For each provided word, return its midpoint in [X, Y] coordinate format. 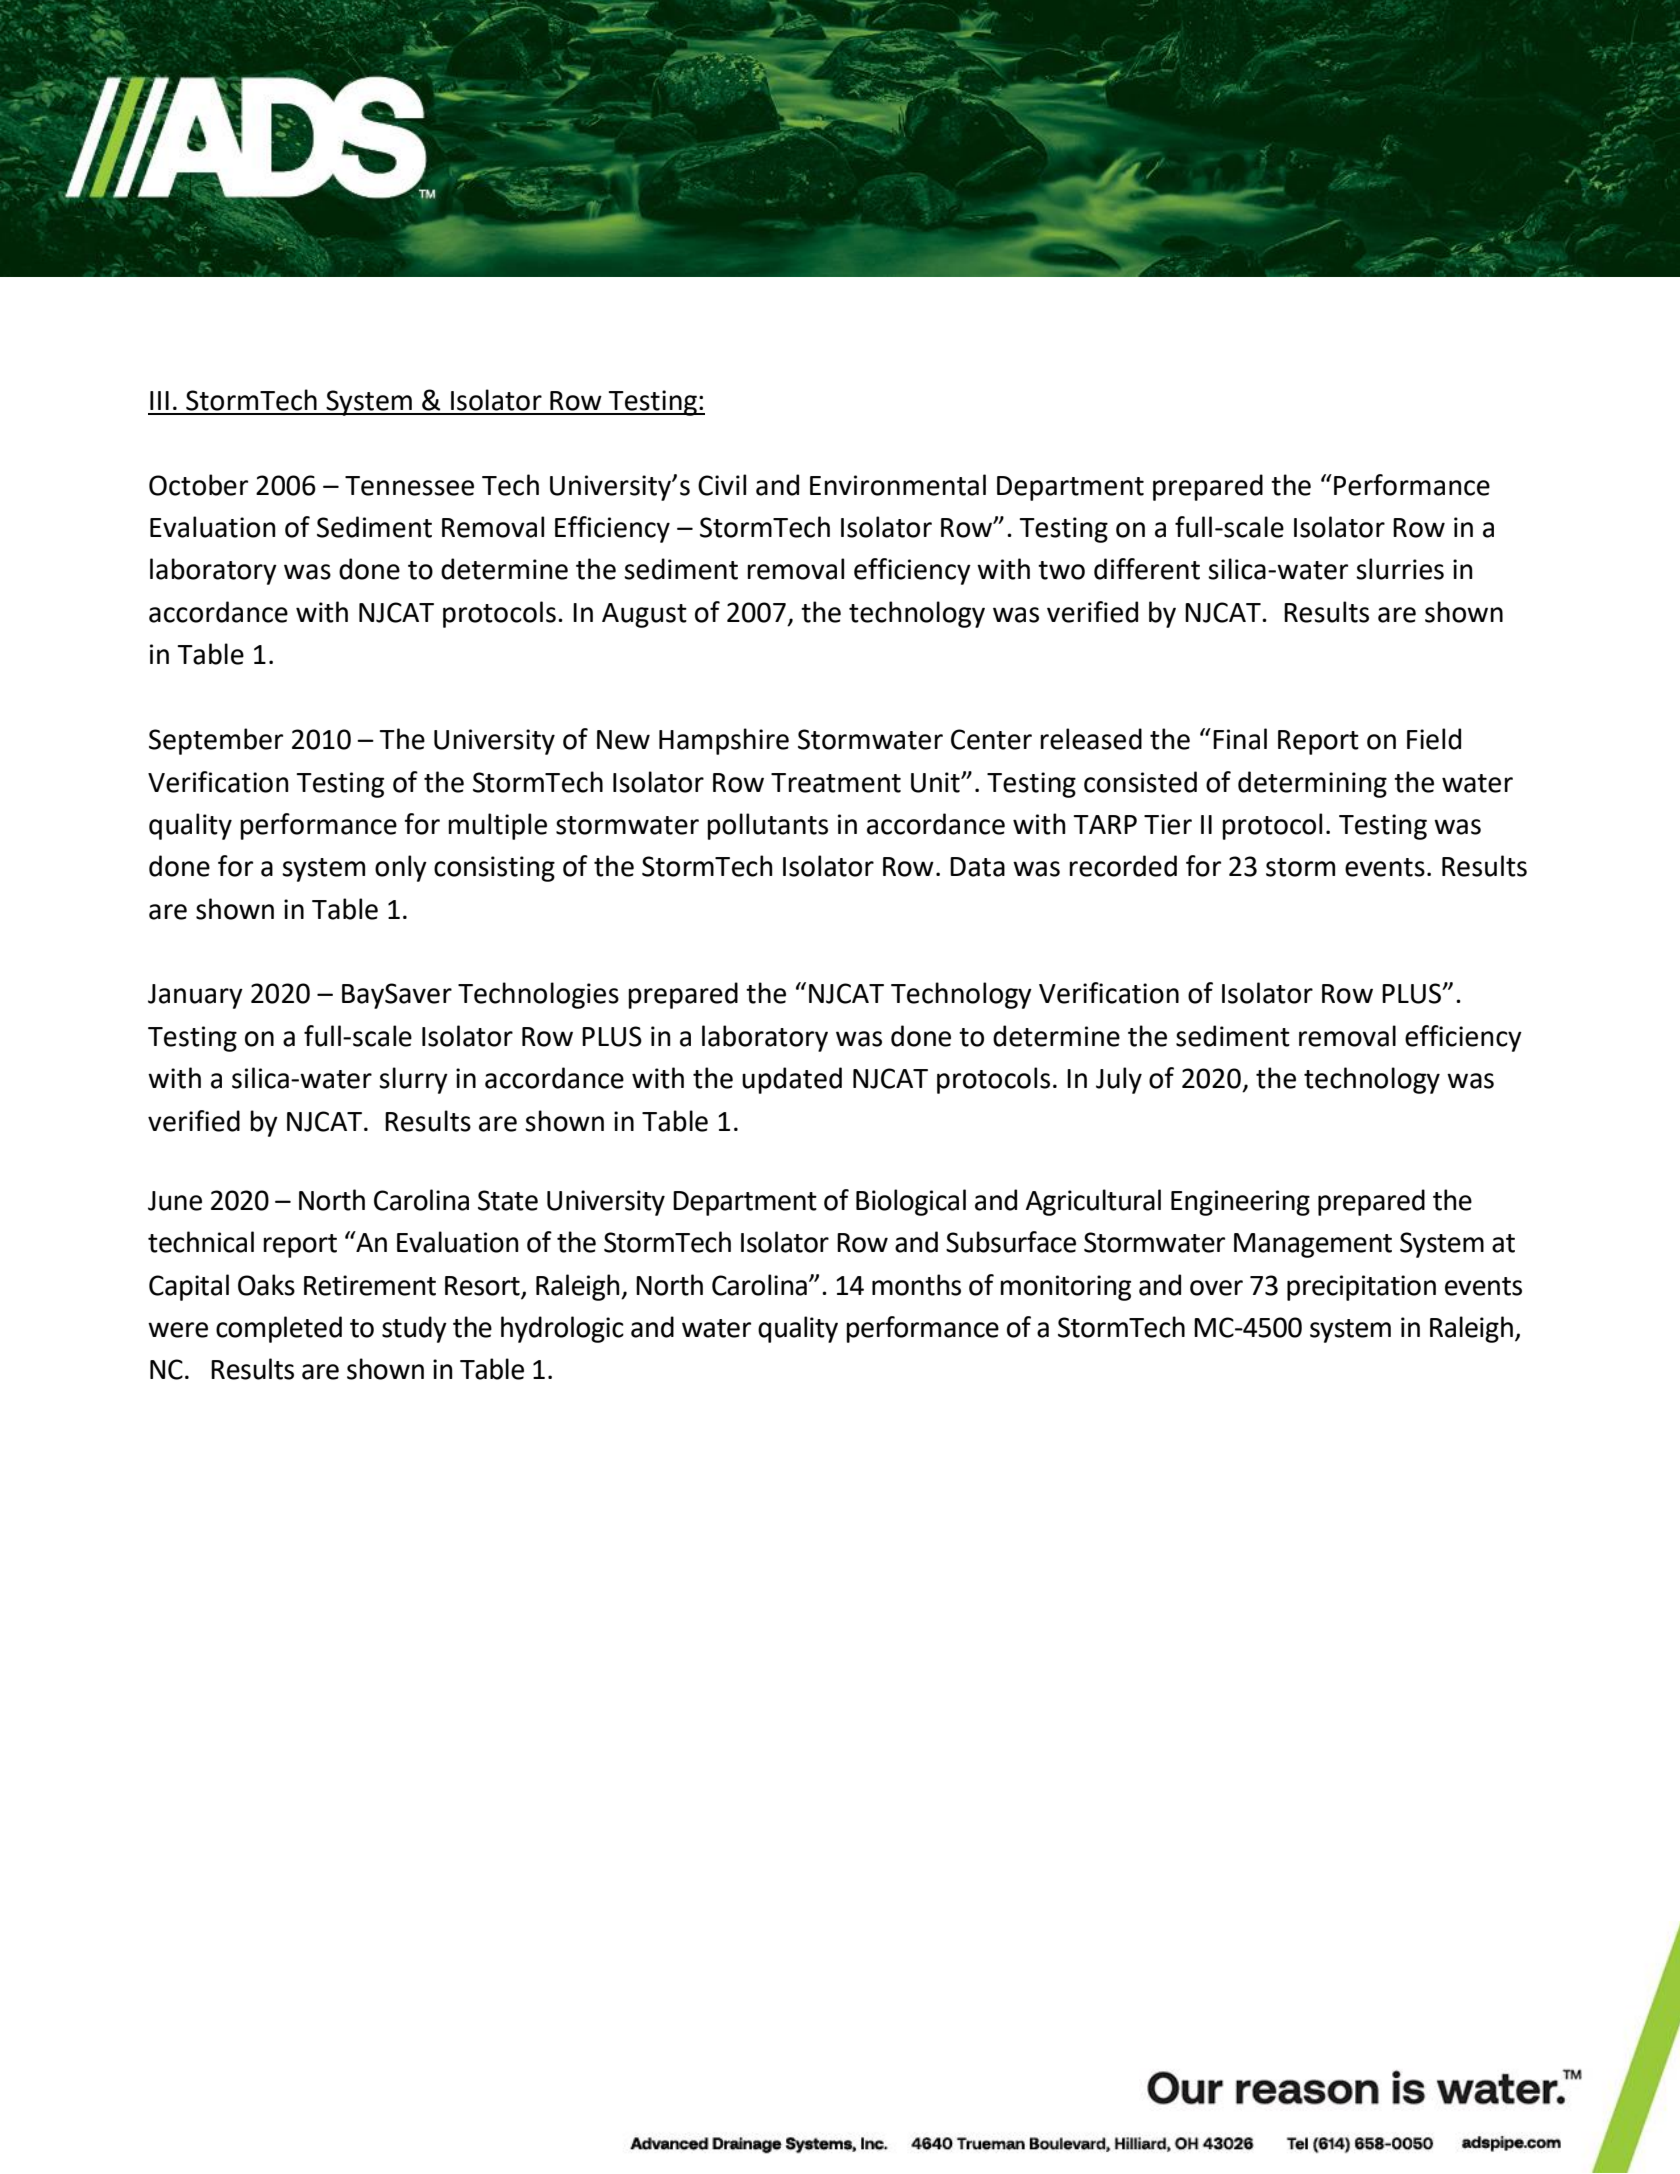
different [1147, 569]
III [159, 400]
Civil [722, 485]
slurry [413, 1080]
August [644, 615]
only [401, 868]
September [216, 741]
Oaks [266, 1285]
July [1119, 1080]
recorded [1123, 866]
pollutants [767, 826]
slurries [1400, 569]
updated [792, 1080]
